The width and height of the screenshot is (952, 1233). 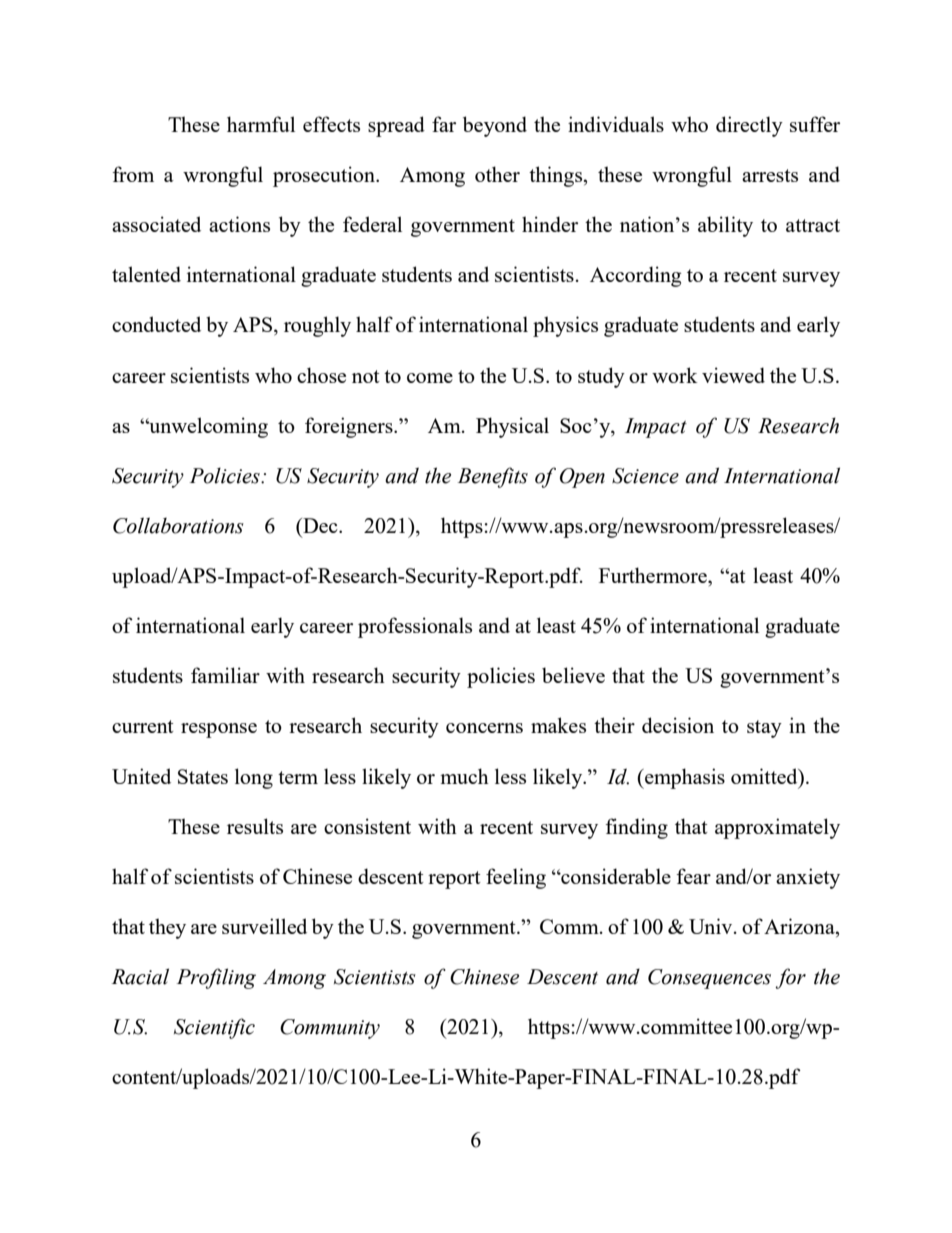 I want to click on Profiling, so click(x=216, y=978).
